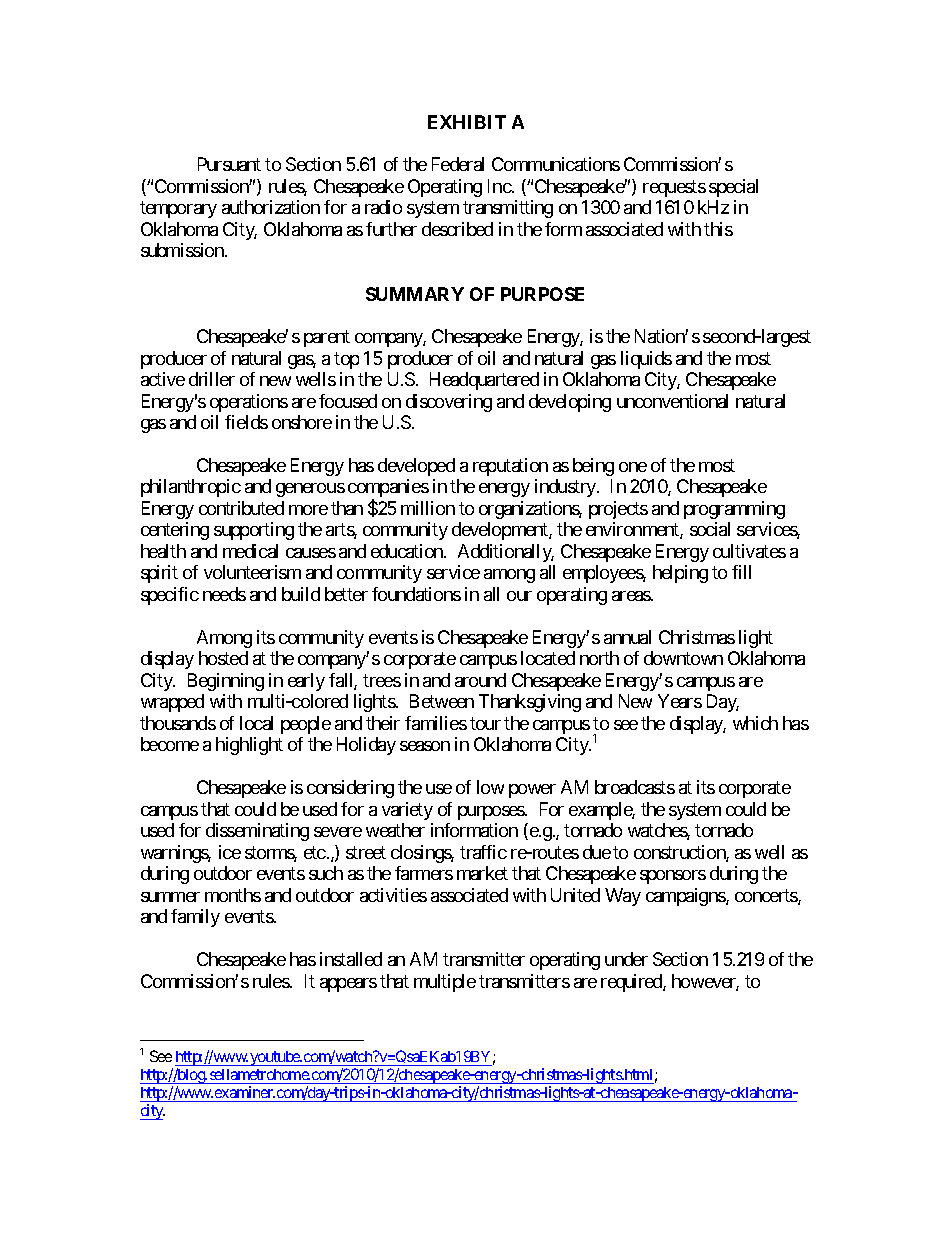 The width and height of the screenshot is (952, 1233). What do you see at coordinates (249, 403) in the screenshot?
I see `operations` at bounding box center [249, 403].
